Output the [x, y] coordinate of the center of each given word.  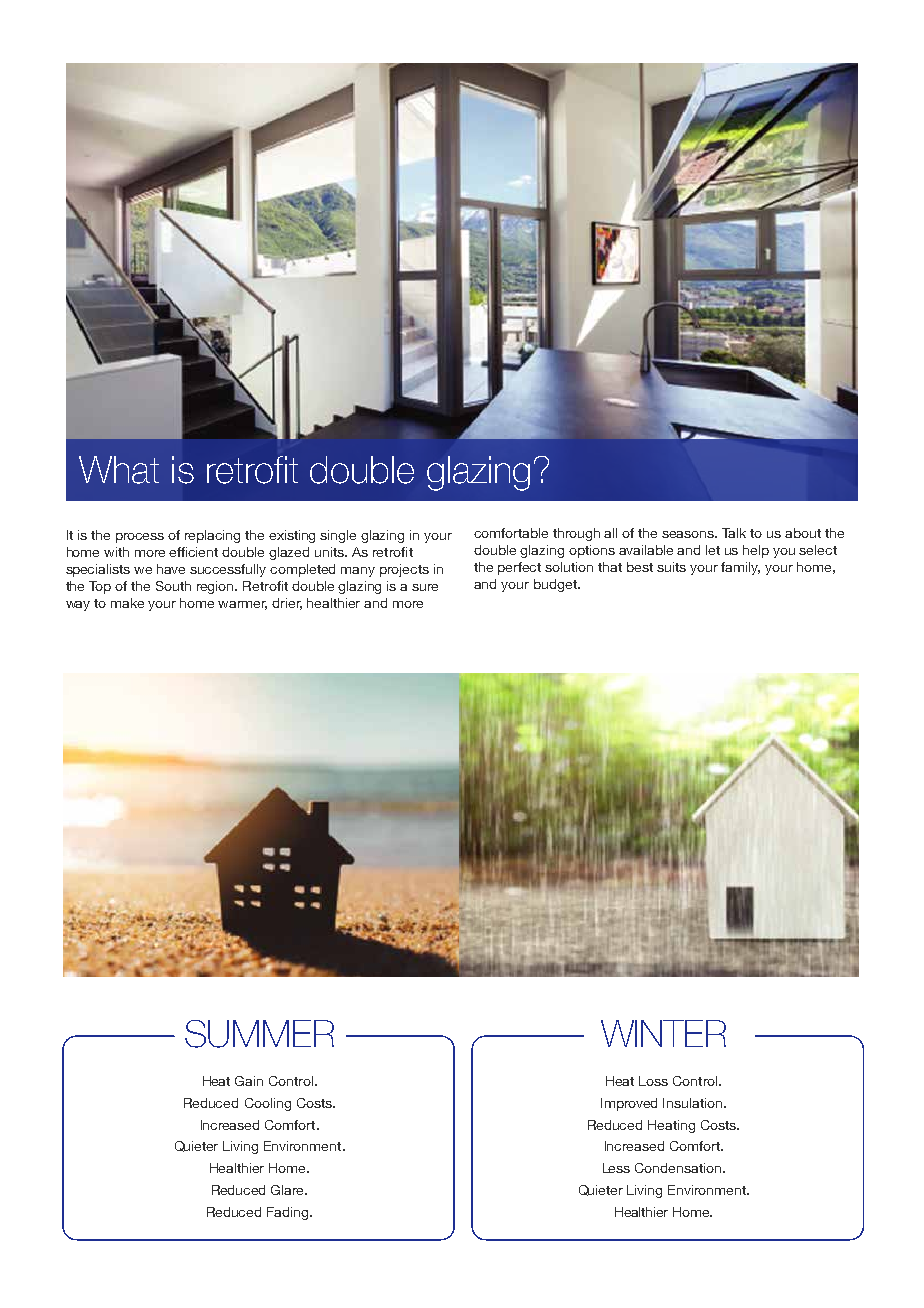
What [119, 470]
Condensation [679, 1168]
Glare [289, 1190]
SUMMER [259, 1034]
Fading [289, 1213]
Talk [734, 533]
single [338, 536]
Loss [653, 1081]
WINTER [663, 1033]
